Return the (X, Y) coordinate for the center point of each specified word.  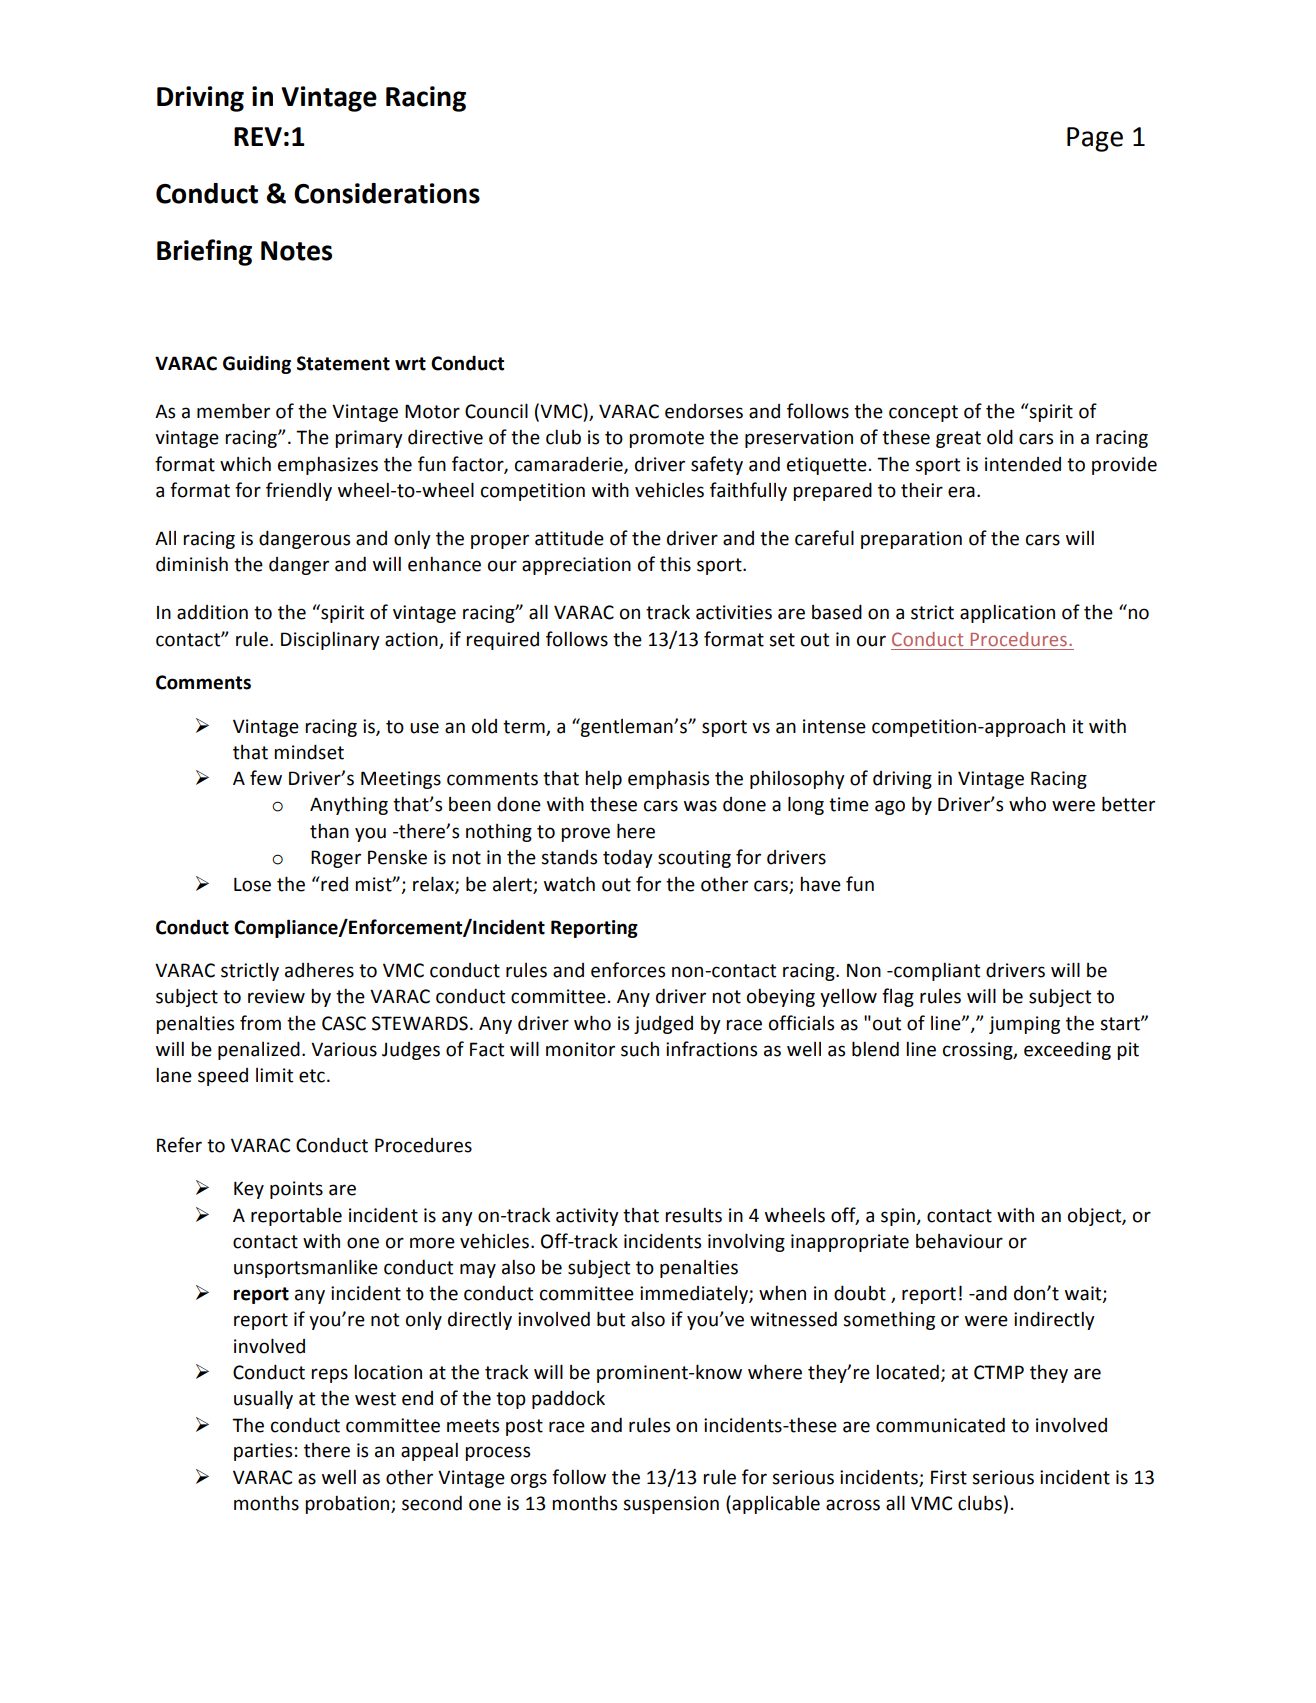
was (700, 806)
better (1128, 804)
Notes (296, 251)
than (329, 831)
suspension (671, 1505)
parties (263, 1452)
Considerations (387, 193)
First (949, 1477)
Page (1095, 139)
